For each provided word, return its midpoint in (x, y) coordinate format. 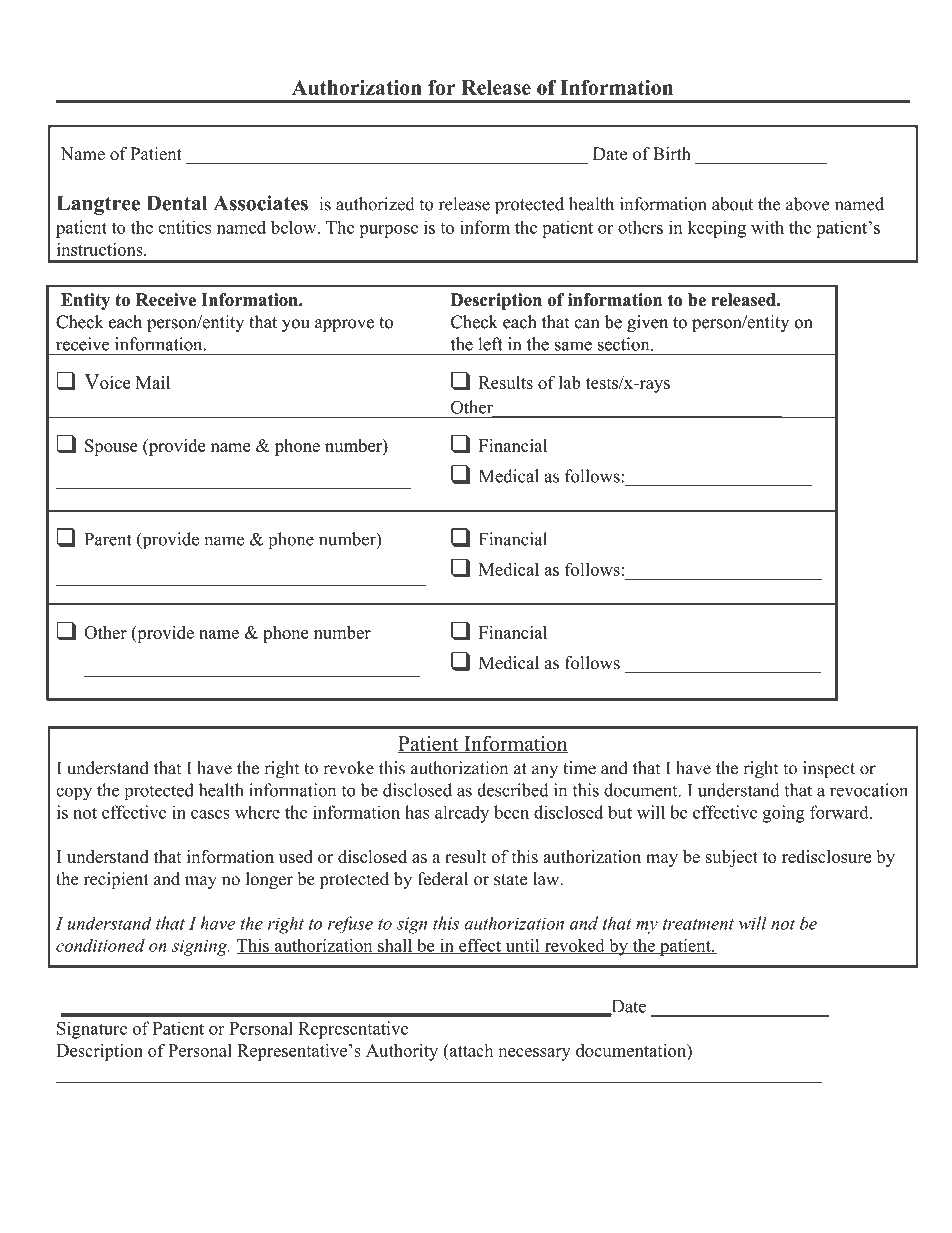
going (784, 814)
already (462, 814)
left (490, 344)
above (808, 204)
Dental (177, 203)
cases (210, 814)
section (625, 344)
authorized (375, 204)
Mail (153, 382)
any (545, 771)
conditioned (100, 945)
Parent (108, 539)
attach (470, 1050)
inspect (829, 769)
